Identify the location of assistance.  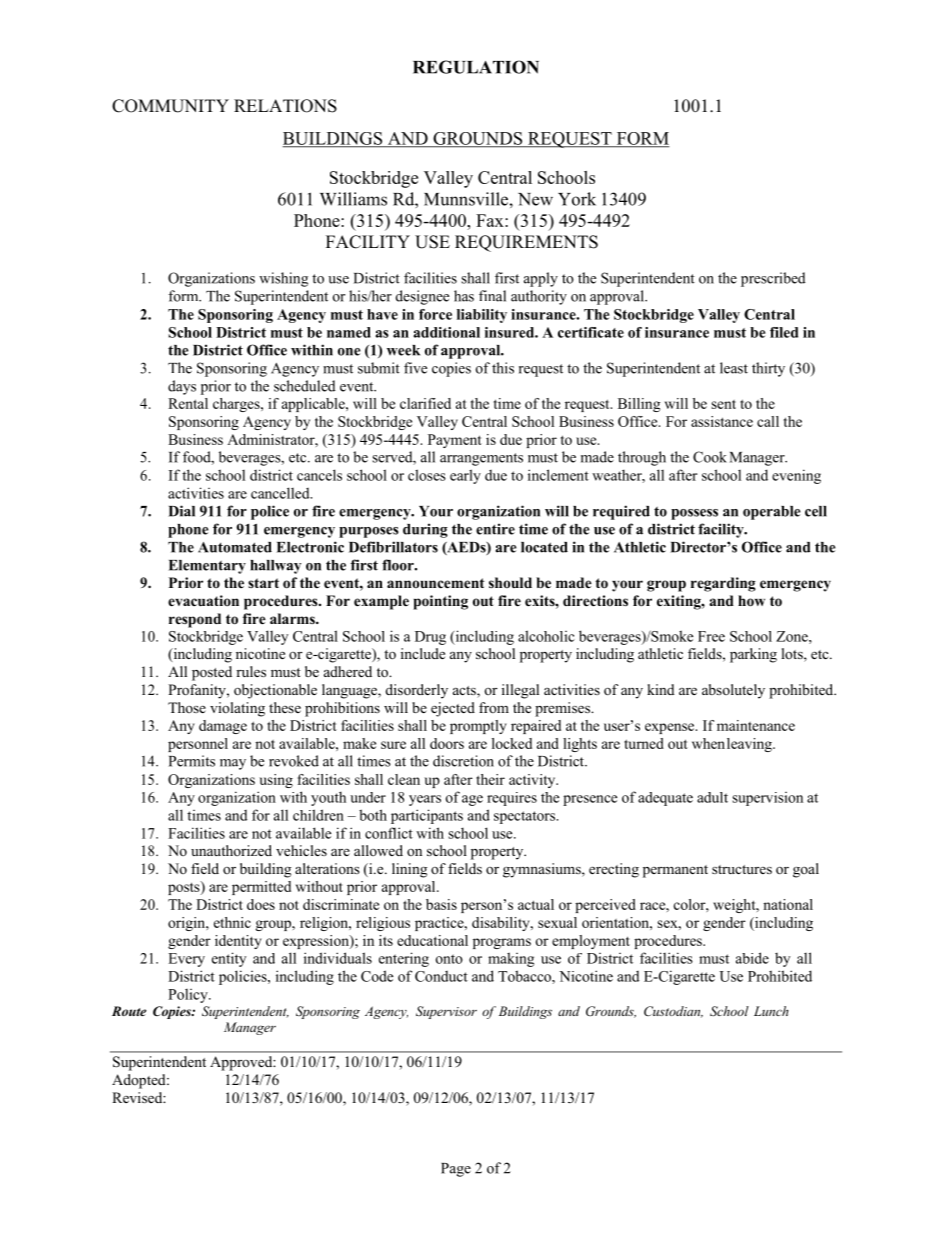
(722, 421).
